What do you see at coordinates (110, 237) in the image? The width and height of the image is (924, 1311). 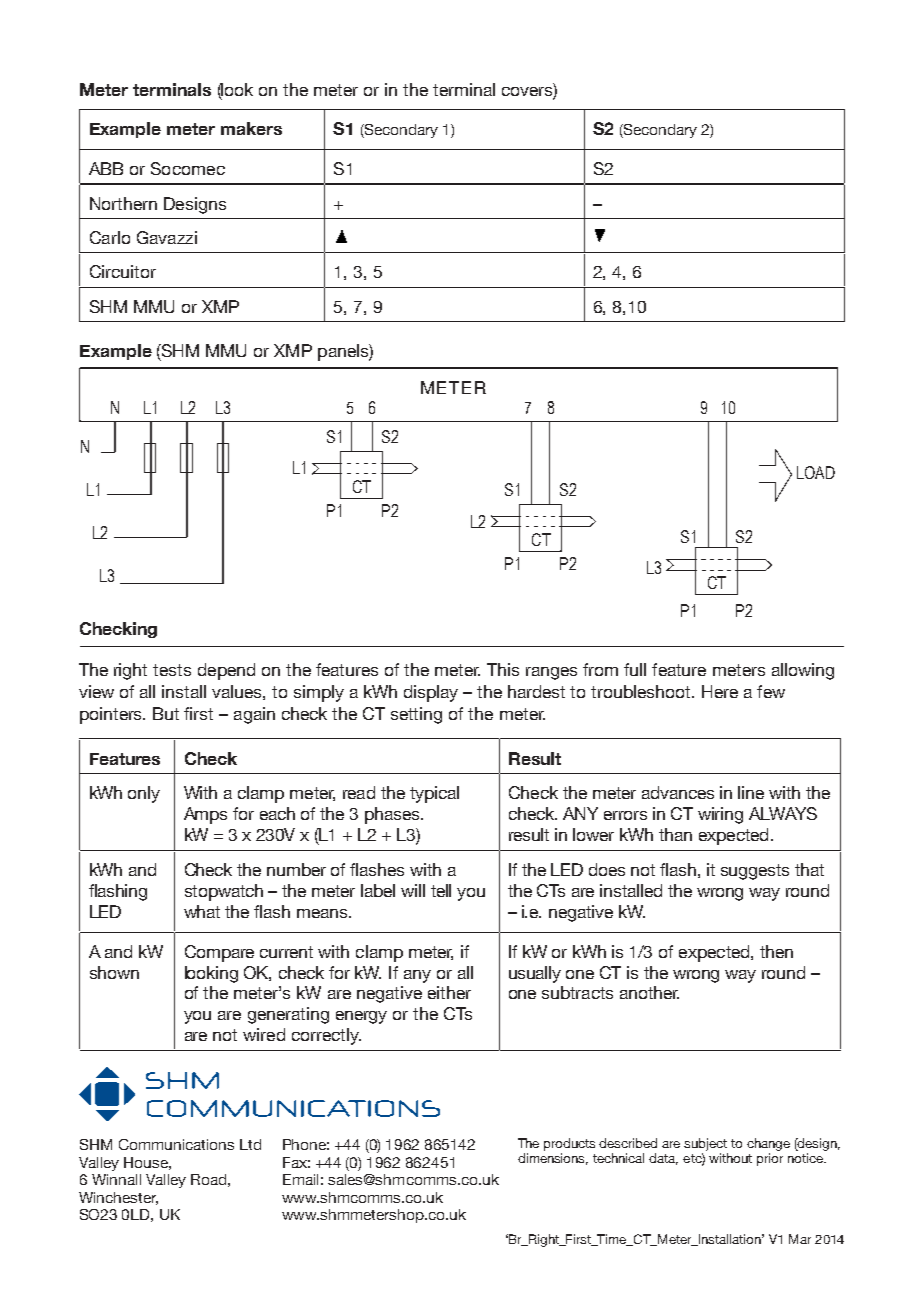 I see `Carlo` at bounding box center [110, 237].
